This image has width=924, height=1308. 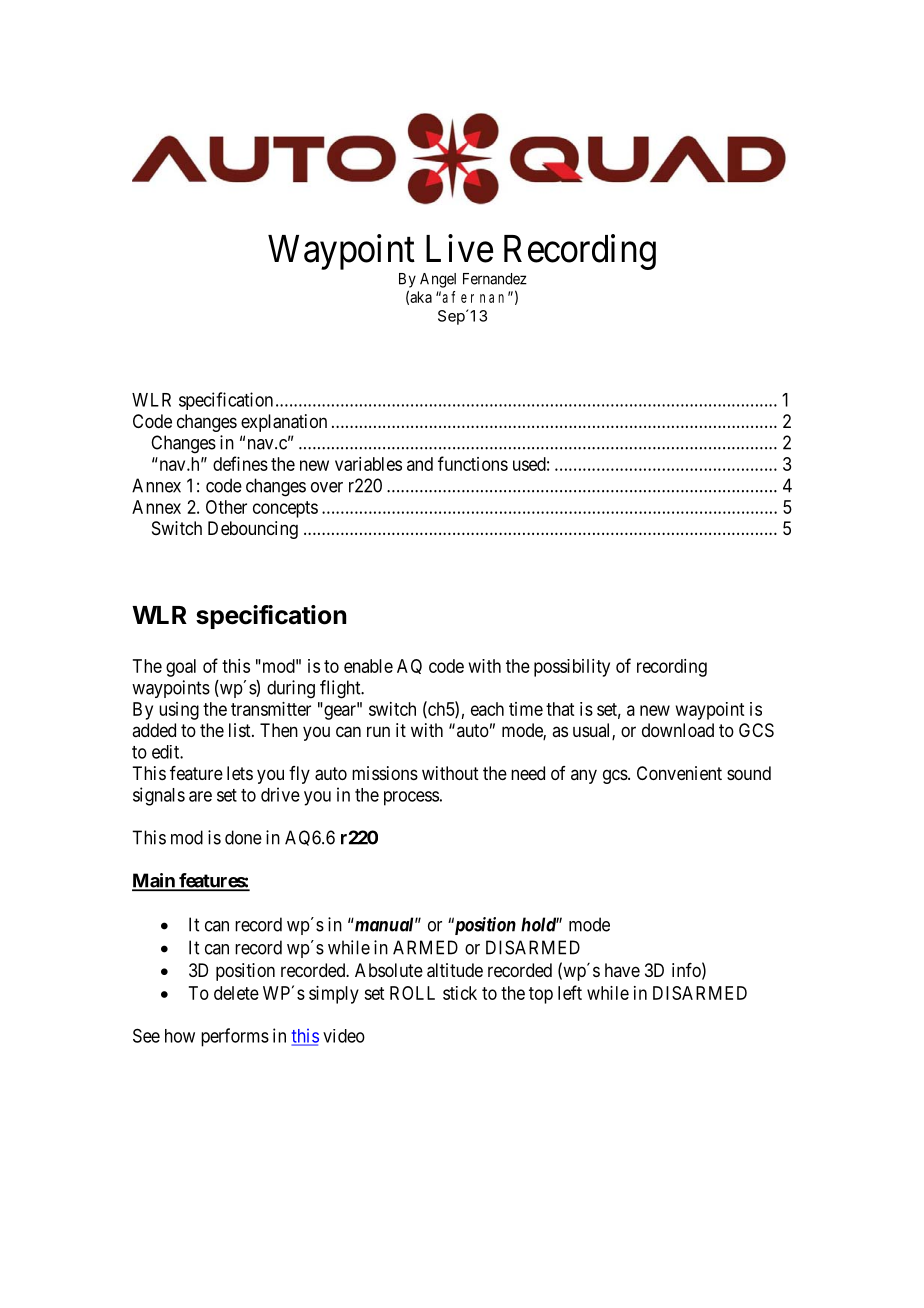 What do you see at coordinates (459, 248) in the image?
I see `Live` at bounding box center [459, 248].
